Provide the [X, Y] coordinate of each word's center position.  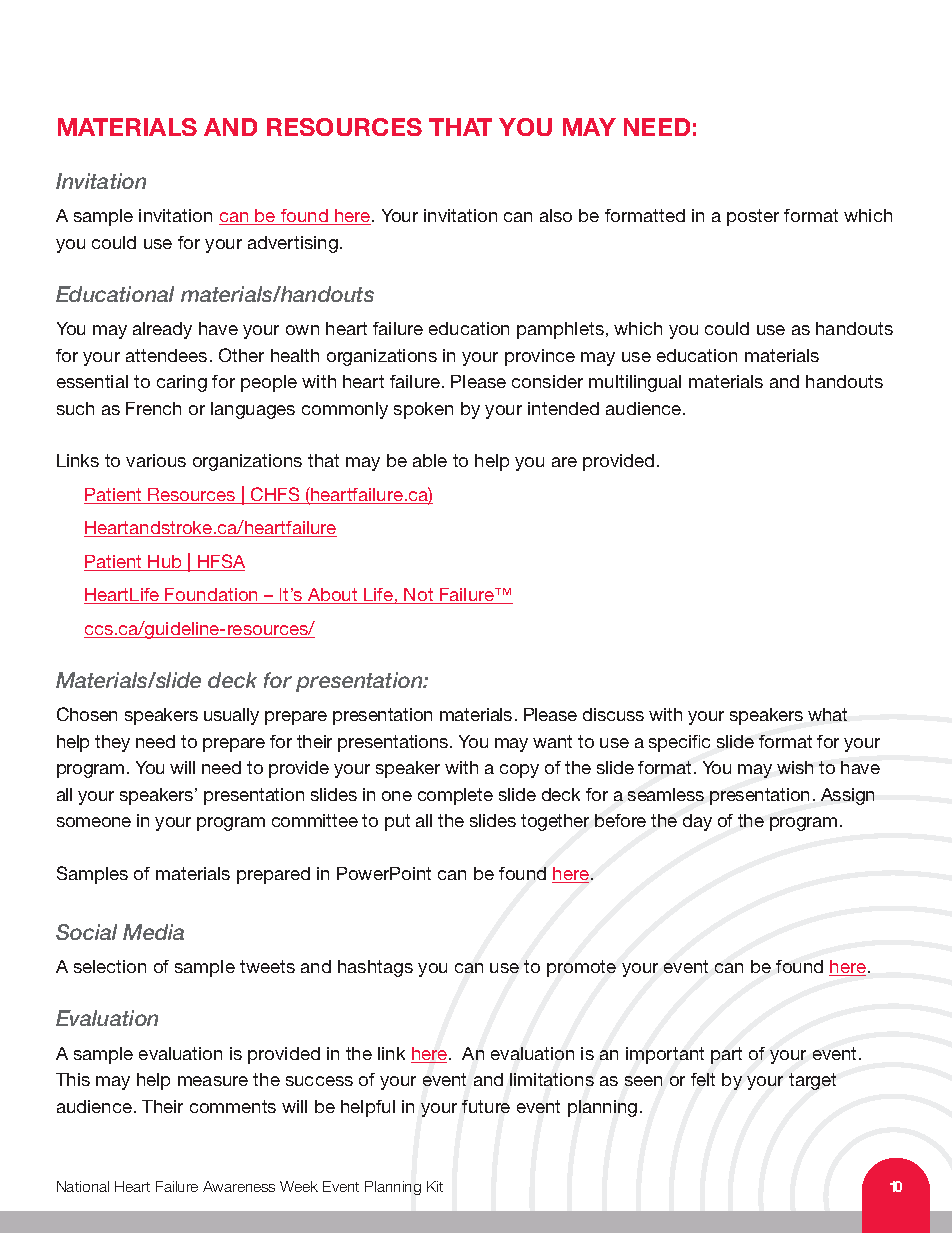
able [430, 460]
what [827, 714]
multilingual [635, 383]
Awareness [239, 1186]
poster [753, 217]
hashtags [375, 968]
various [156, 460]
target [812, 1081]
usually [231, 716]
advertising [293, 244]
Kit [435, 1186]
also [556, 215]
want [552, 741]
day [697, 822]
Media [153, 932]
